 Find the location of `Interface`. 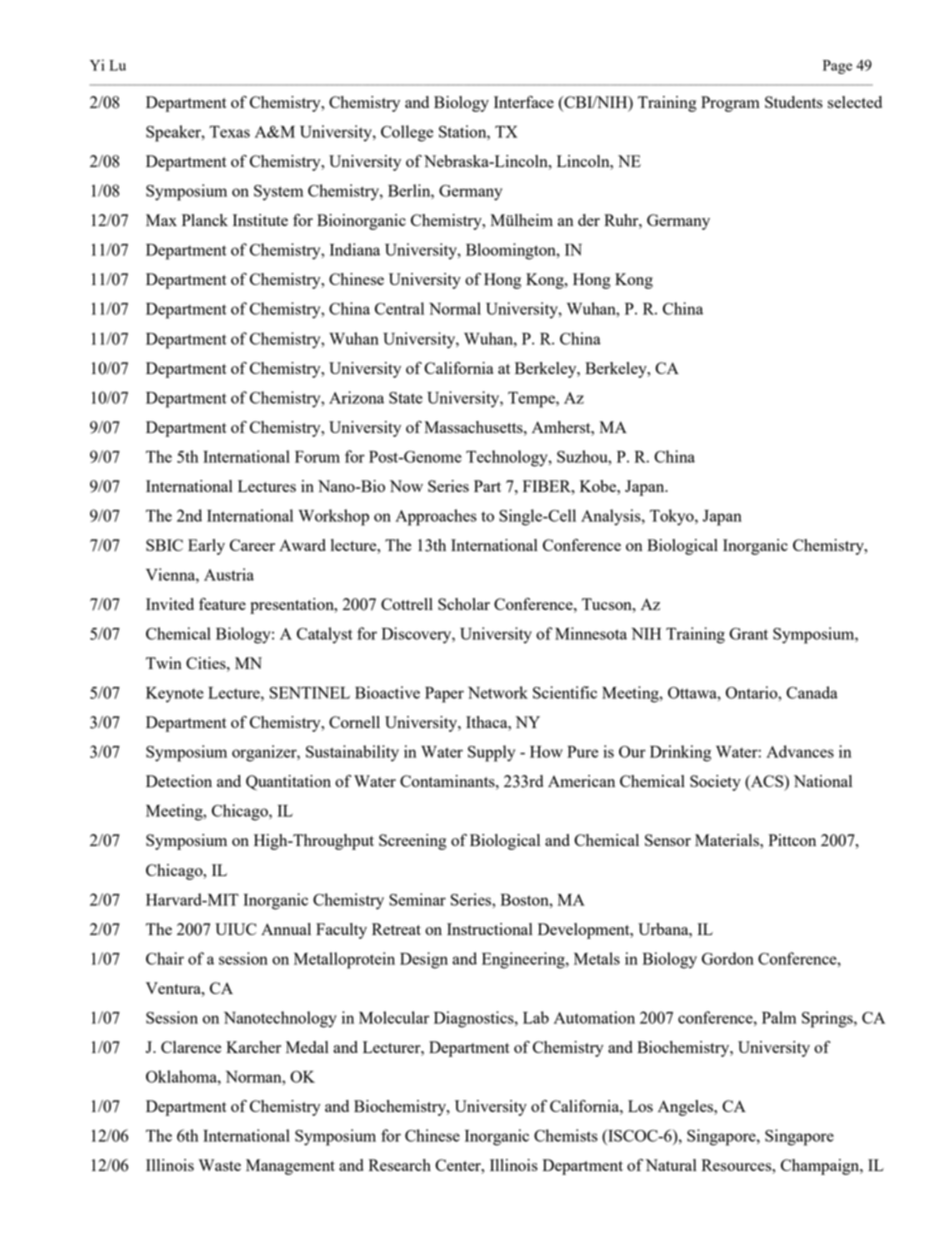

Interface is located at coordinates (524, 102).
